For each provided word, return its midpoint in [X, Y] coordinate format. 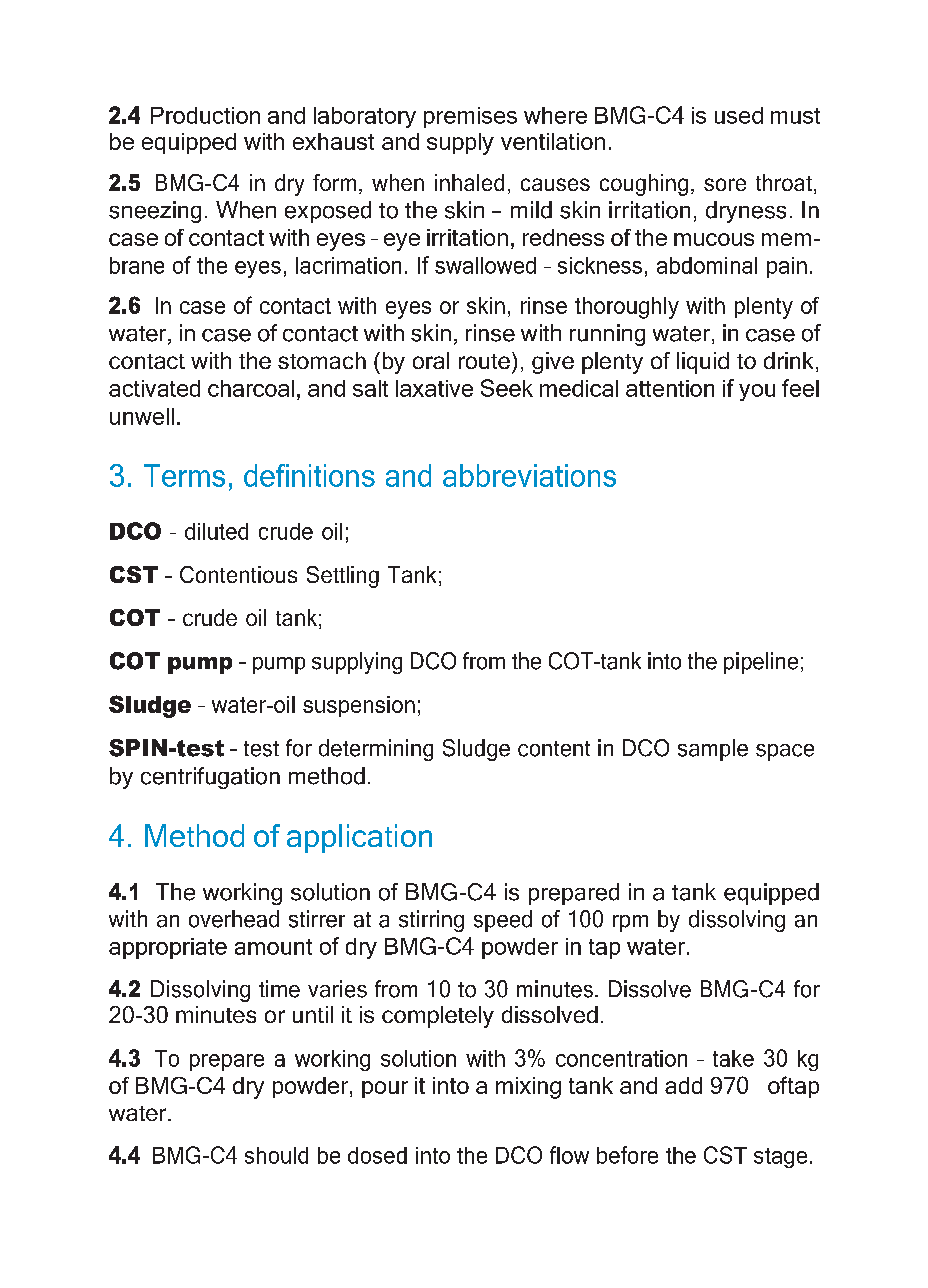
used [739, 115]
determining [376, 750]
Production [205, 115]
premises [470, 117]
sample [713, 750]
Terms [184, 475]
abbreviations [529, 475]
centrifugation [210, 778]
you [757, 392]
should [276, 1155]
